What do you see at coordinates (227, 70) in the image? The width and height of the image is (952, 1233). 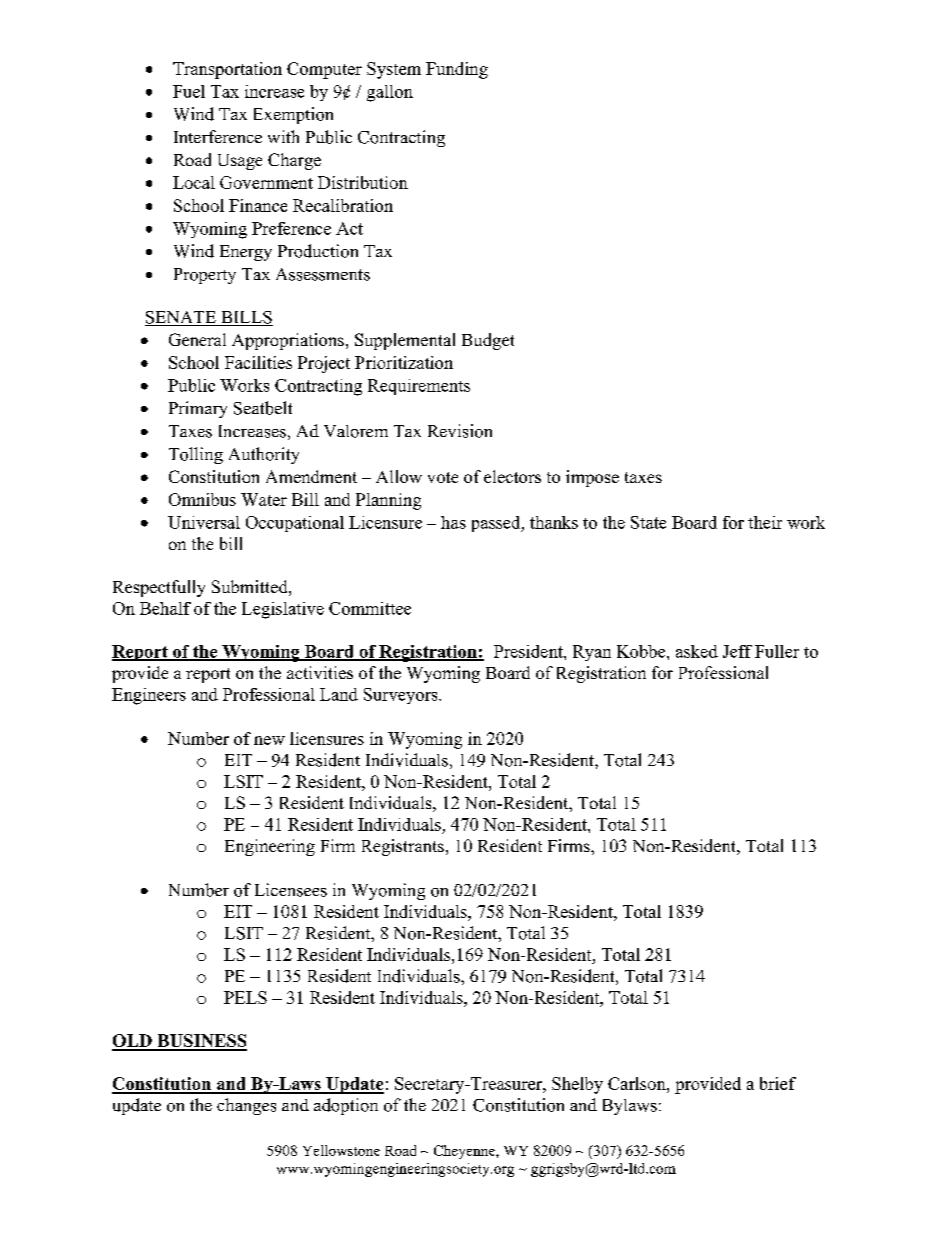 I see `Transportation` at bounding box center [227, 70].
